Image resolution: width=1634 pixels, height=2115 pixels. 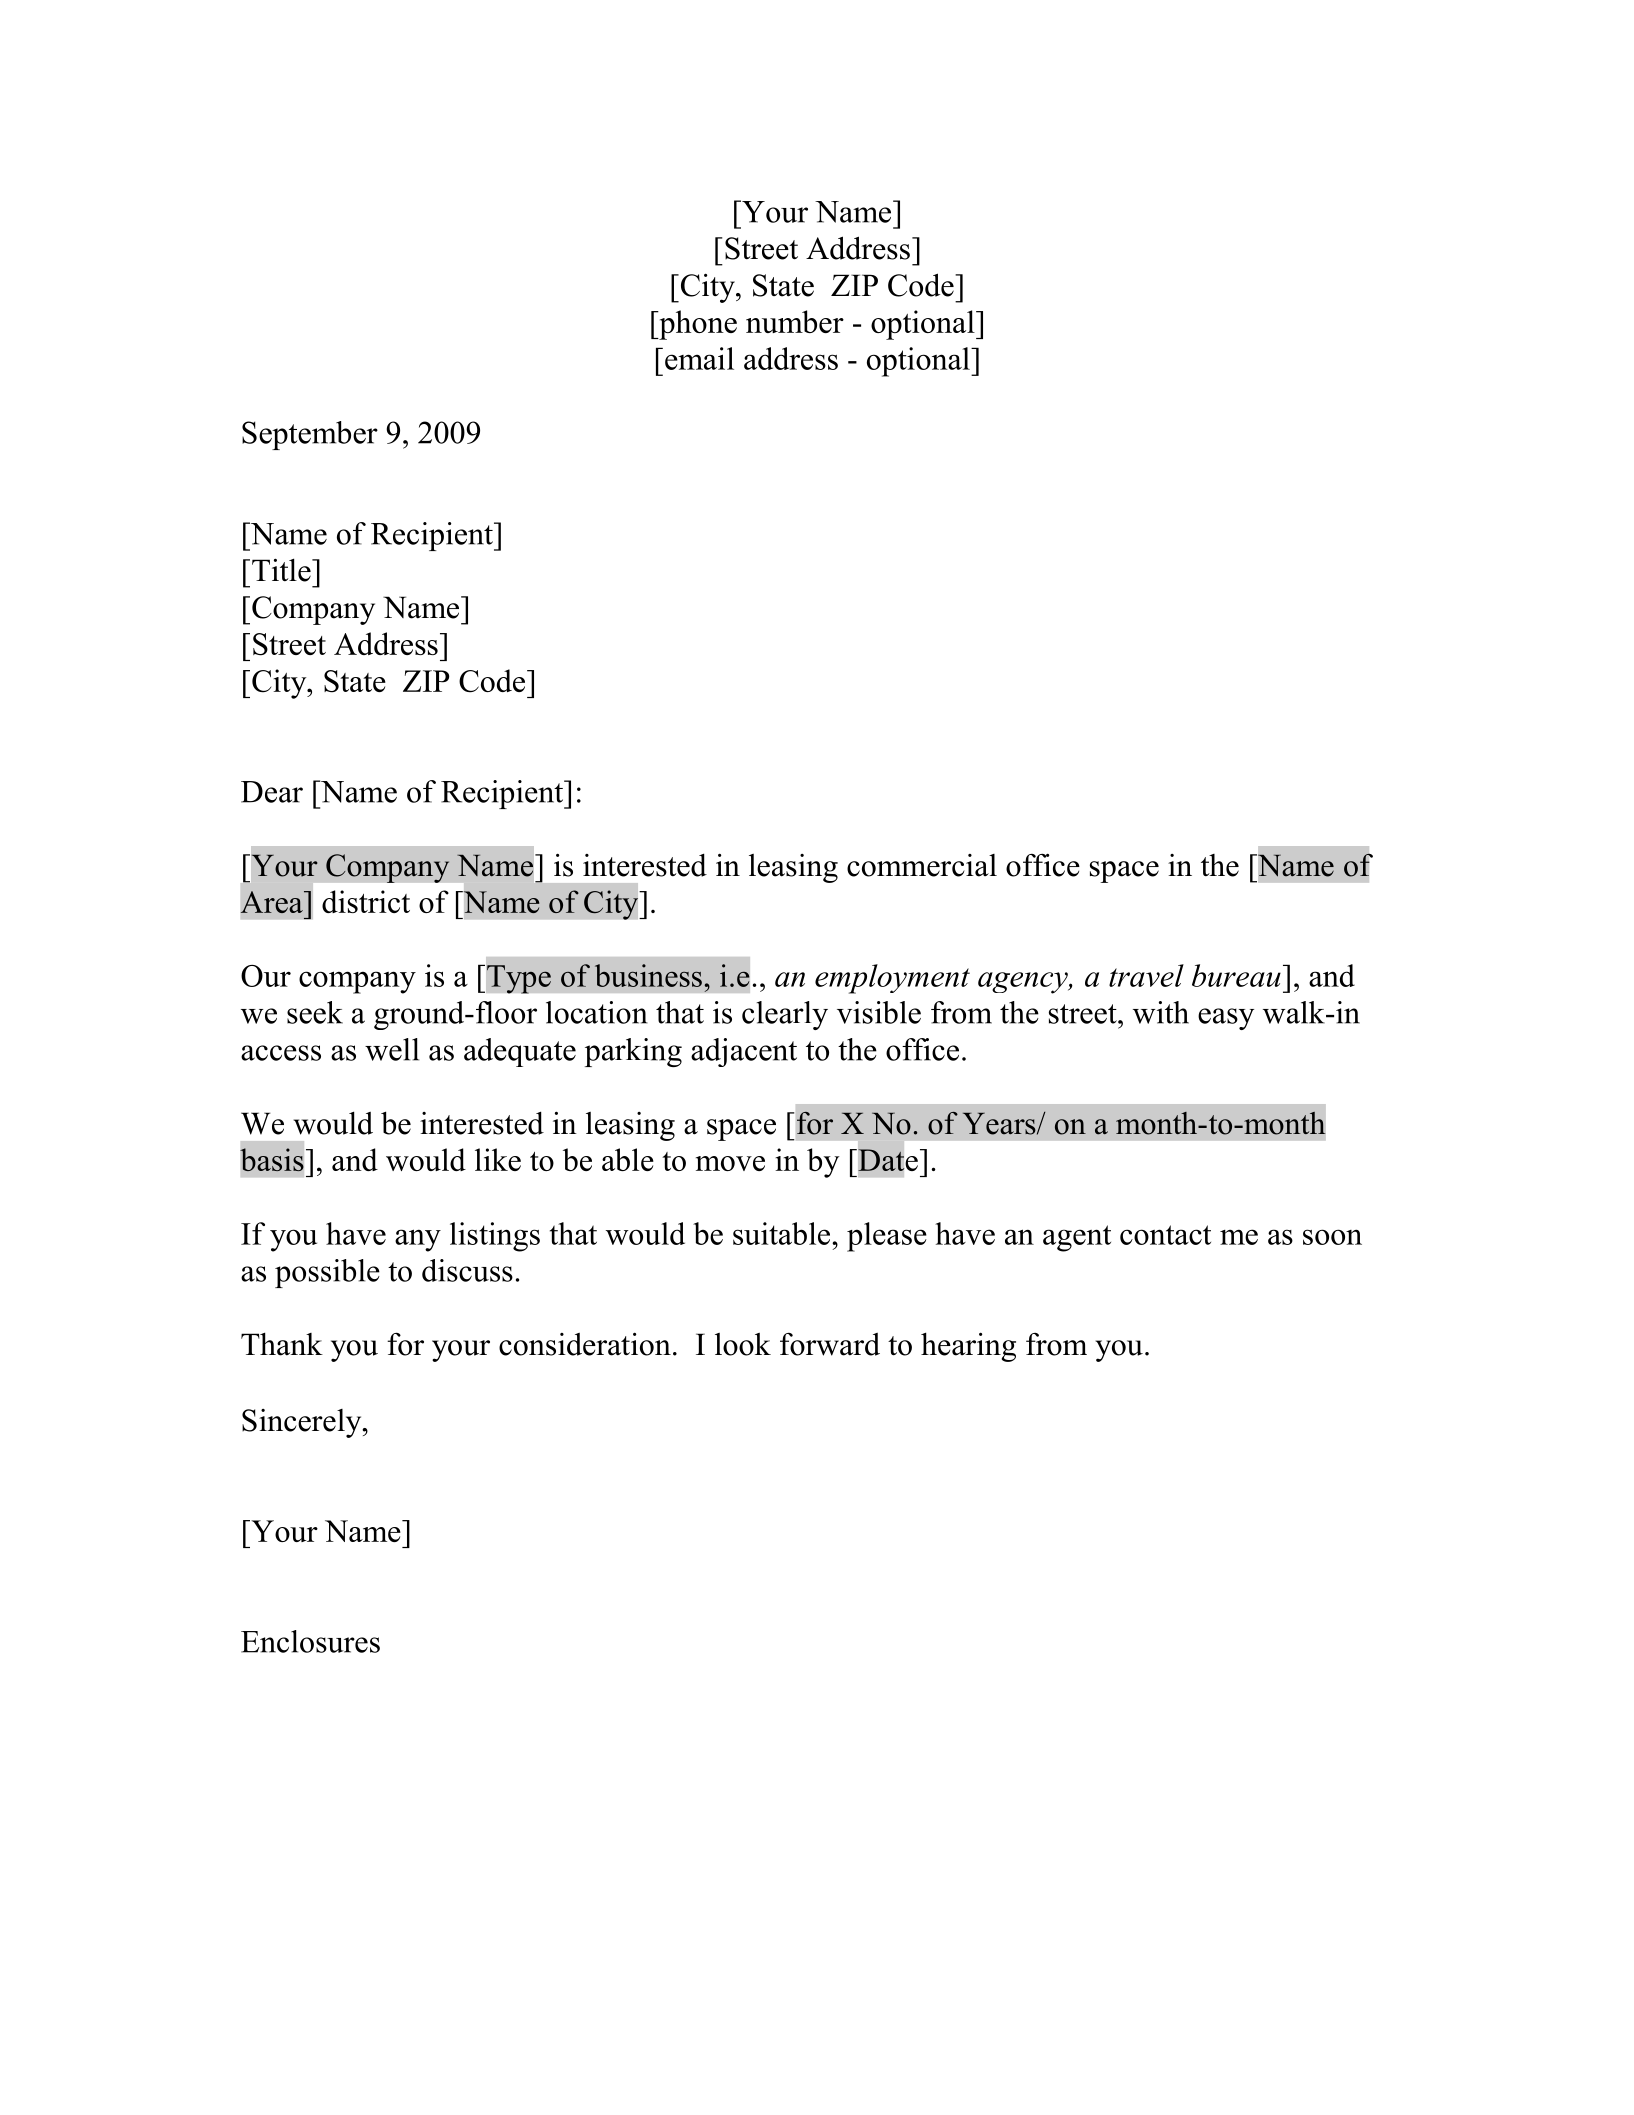 What do you see at coordinates (744, 1052) in the screenshot?
I see `adjacent` at bounding box center [744, 1052].
